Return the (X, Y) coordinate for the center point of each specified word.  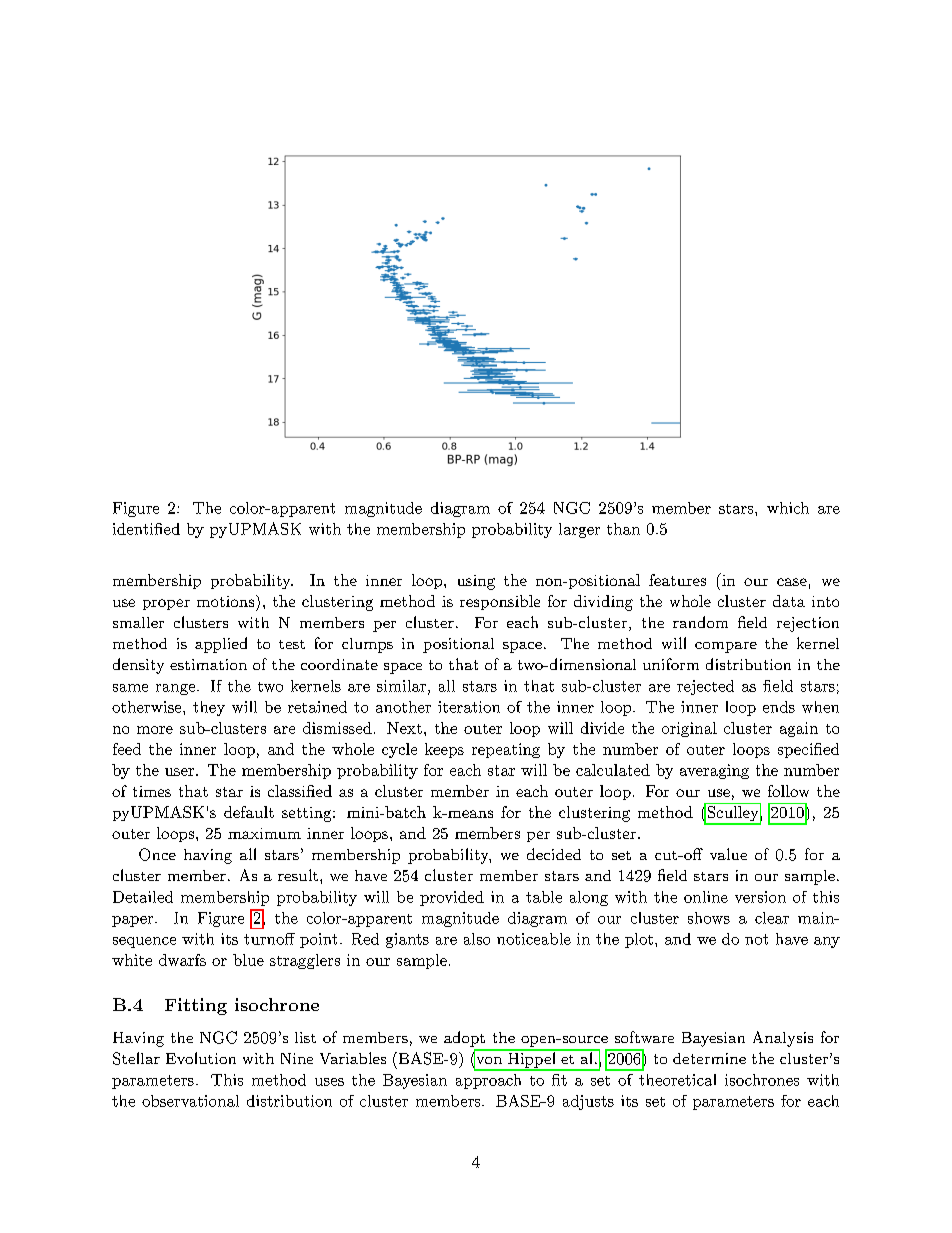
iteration (469, 707)
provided (452, 898)
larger (579, 530)
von (487, 1060)
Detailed (143, 897)
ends (779, 707)
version (760, 897)
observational (190, 1101)
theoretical (677, 1080)
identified (146, 529)
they (209, 708)
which (788, 508)
